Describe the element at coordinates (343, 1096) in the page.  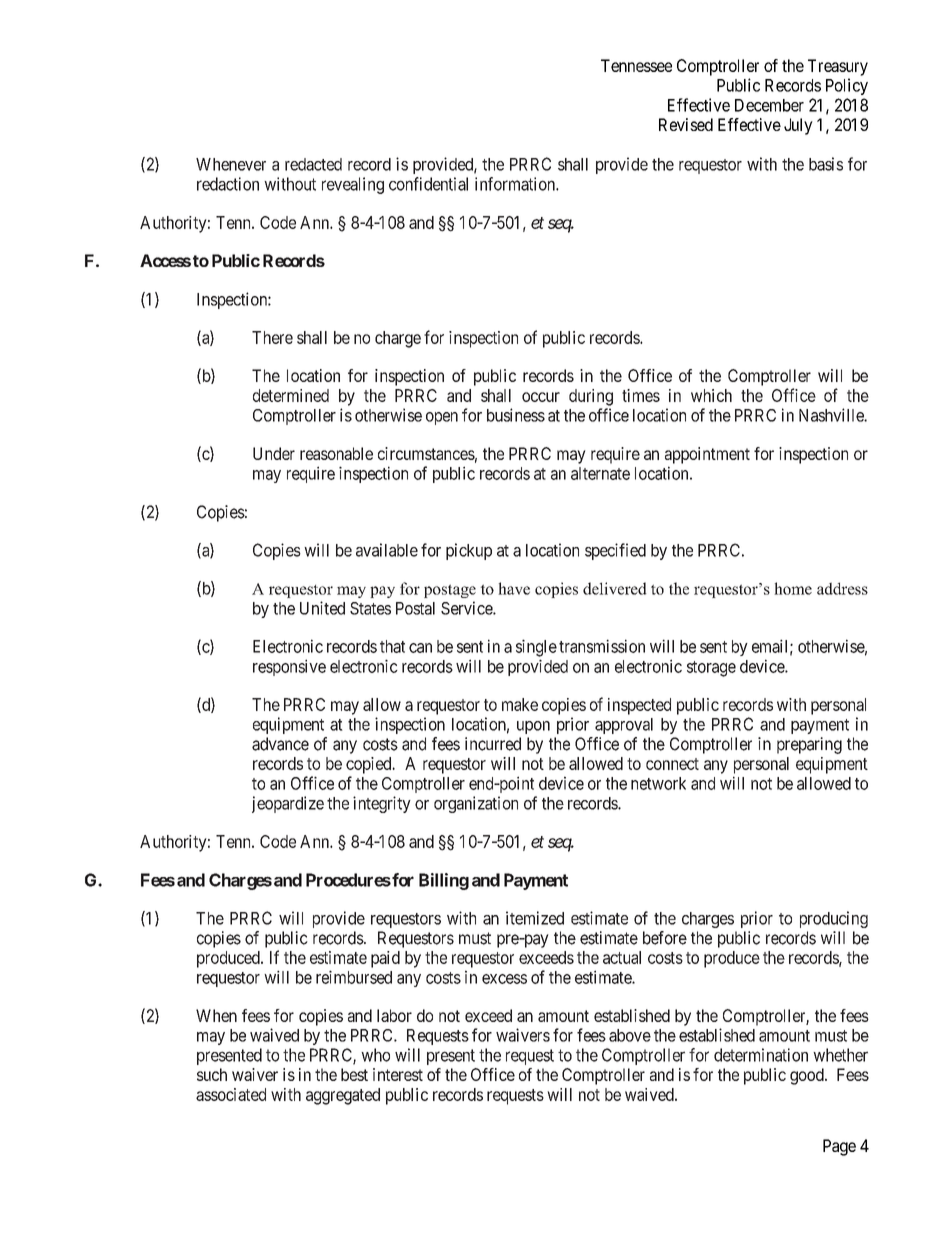
I see `aggregated` at that location.
